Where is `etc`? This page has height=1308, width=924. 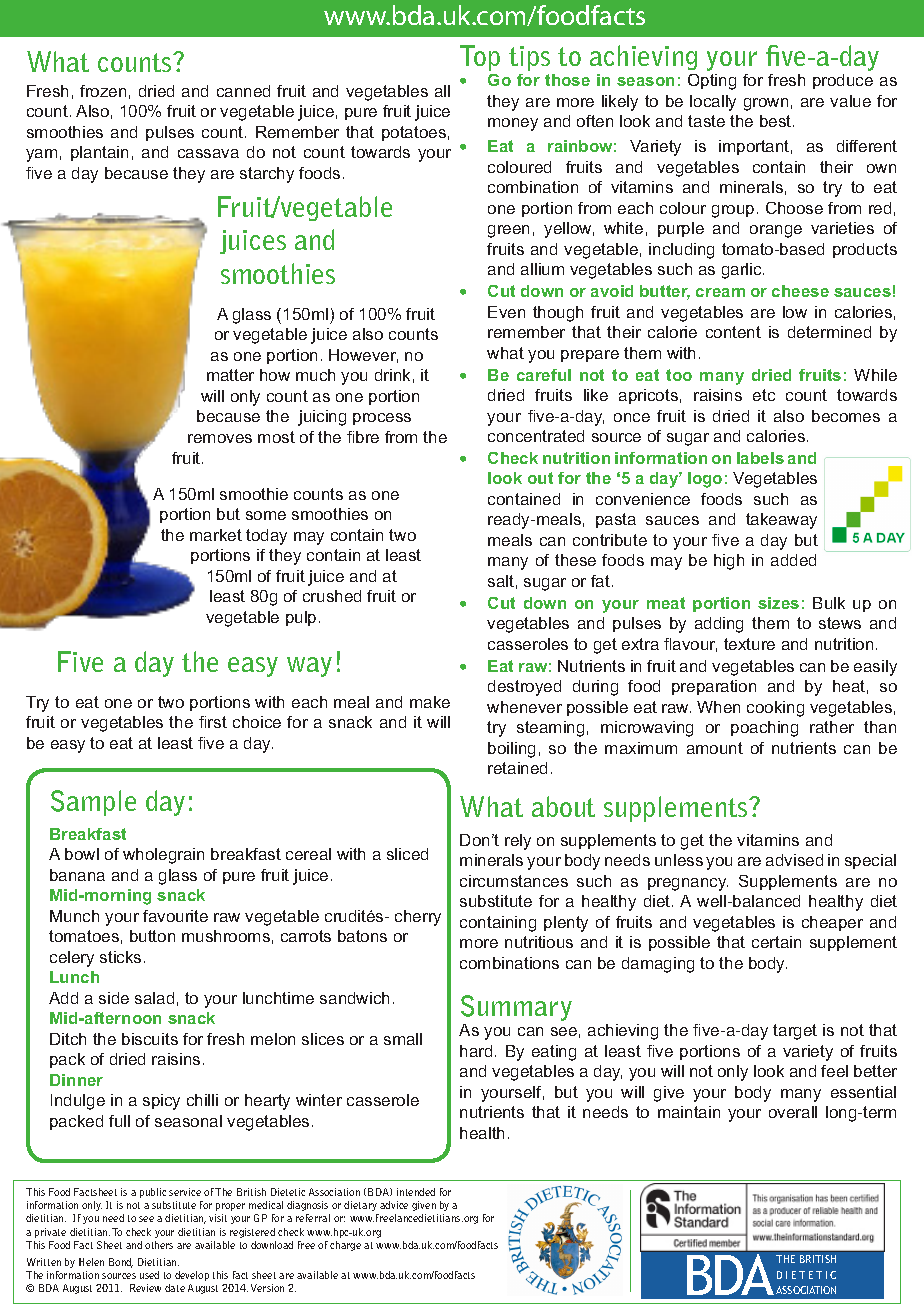
etc is located at coordinates (764, 395).
